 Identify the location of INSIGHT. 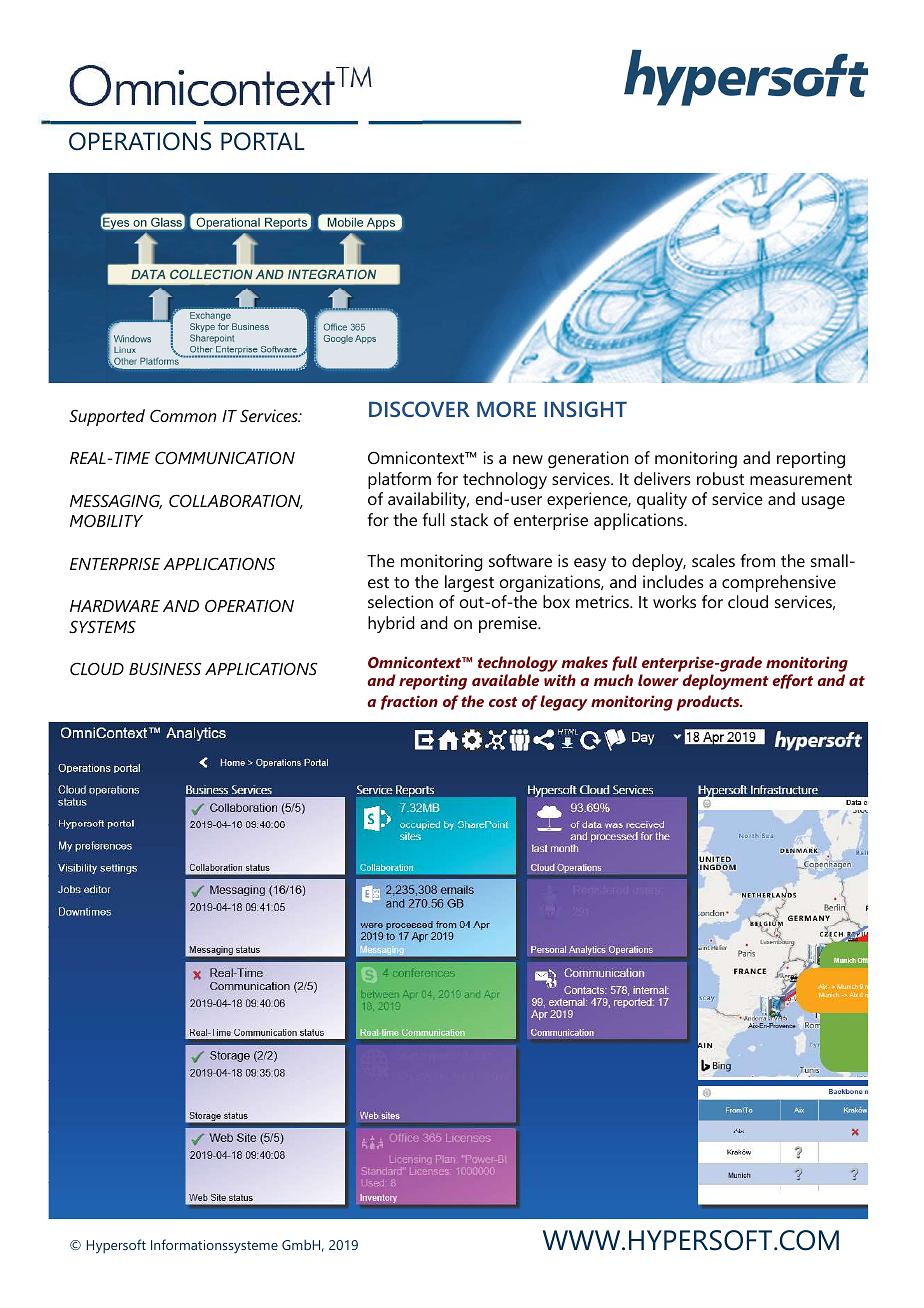
(585, 409).
